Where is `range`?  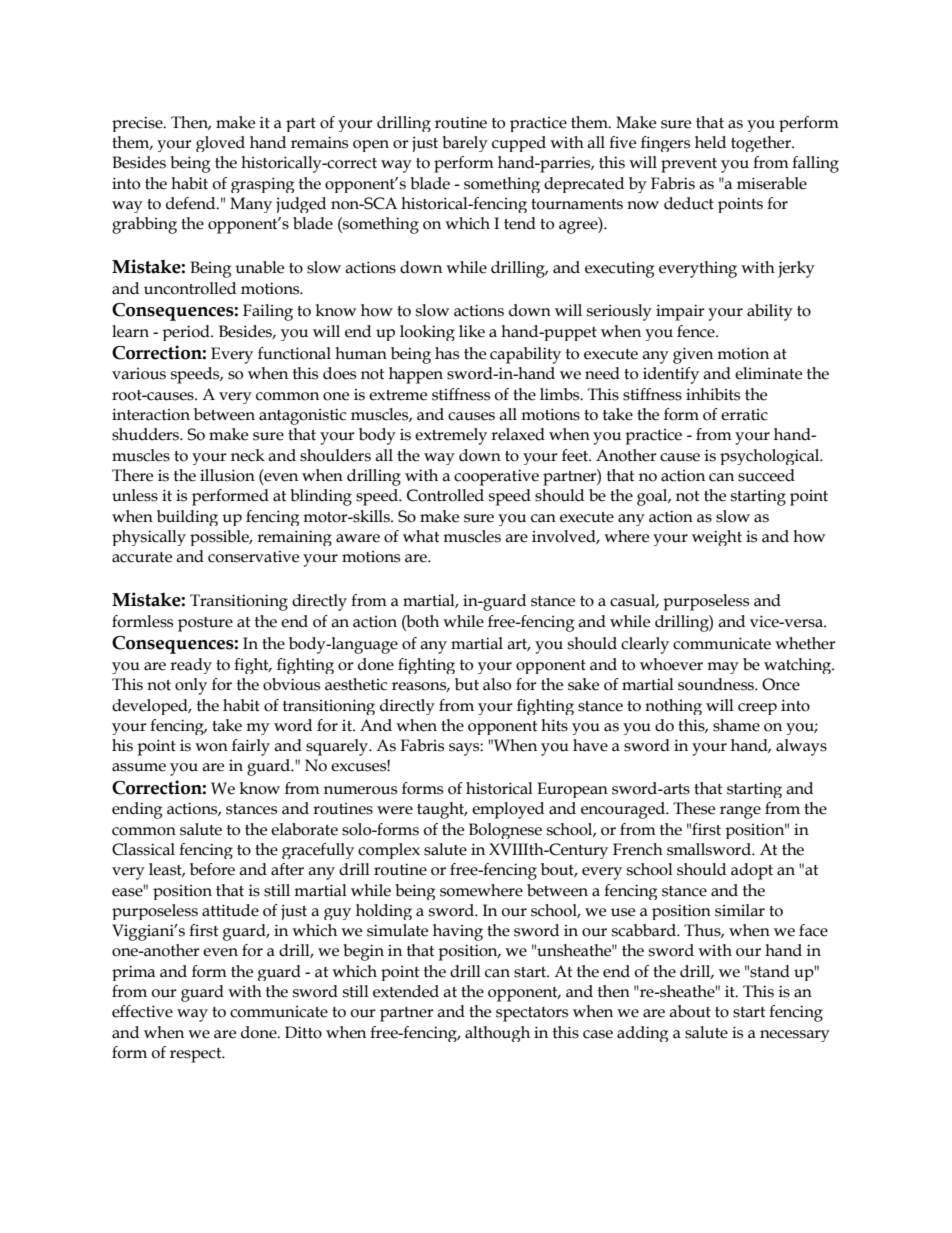 range is located at coordinates (740, 812).
